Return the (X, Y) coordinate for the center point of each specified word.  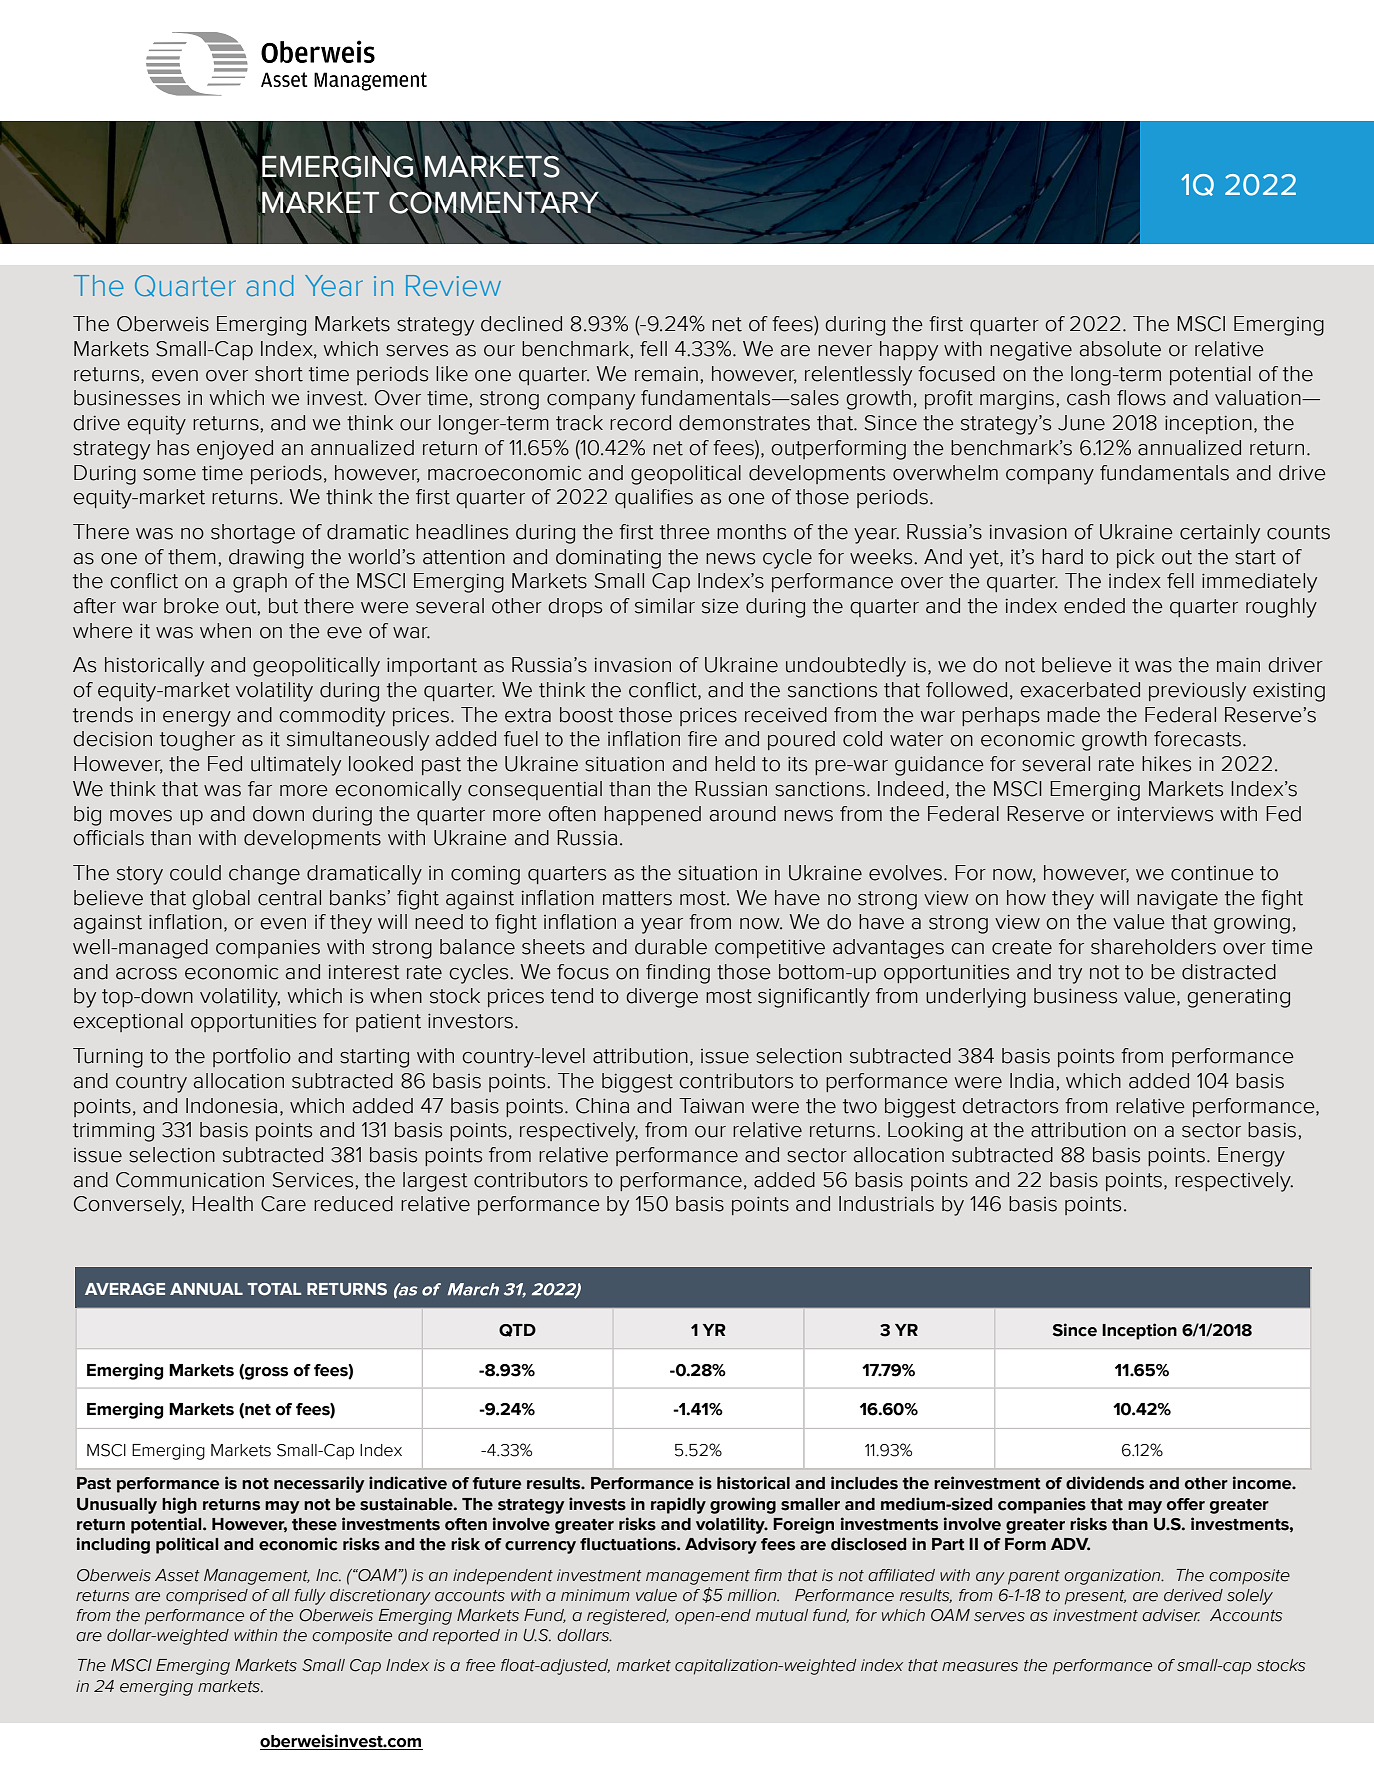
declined (521, 324)
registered (628, 1617)
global (221, 900)
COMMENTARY (495, 202)
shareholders (1153, 947)
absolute (1120, 349)
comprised (207, 1597)
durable (671, 947)
